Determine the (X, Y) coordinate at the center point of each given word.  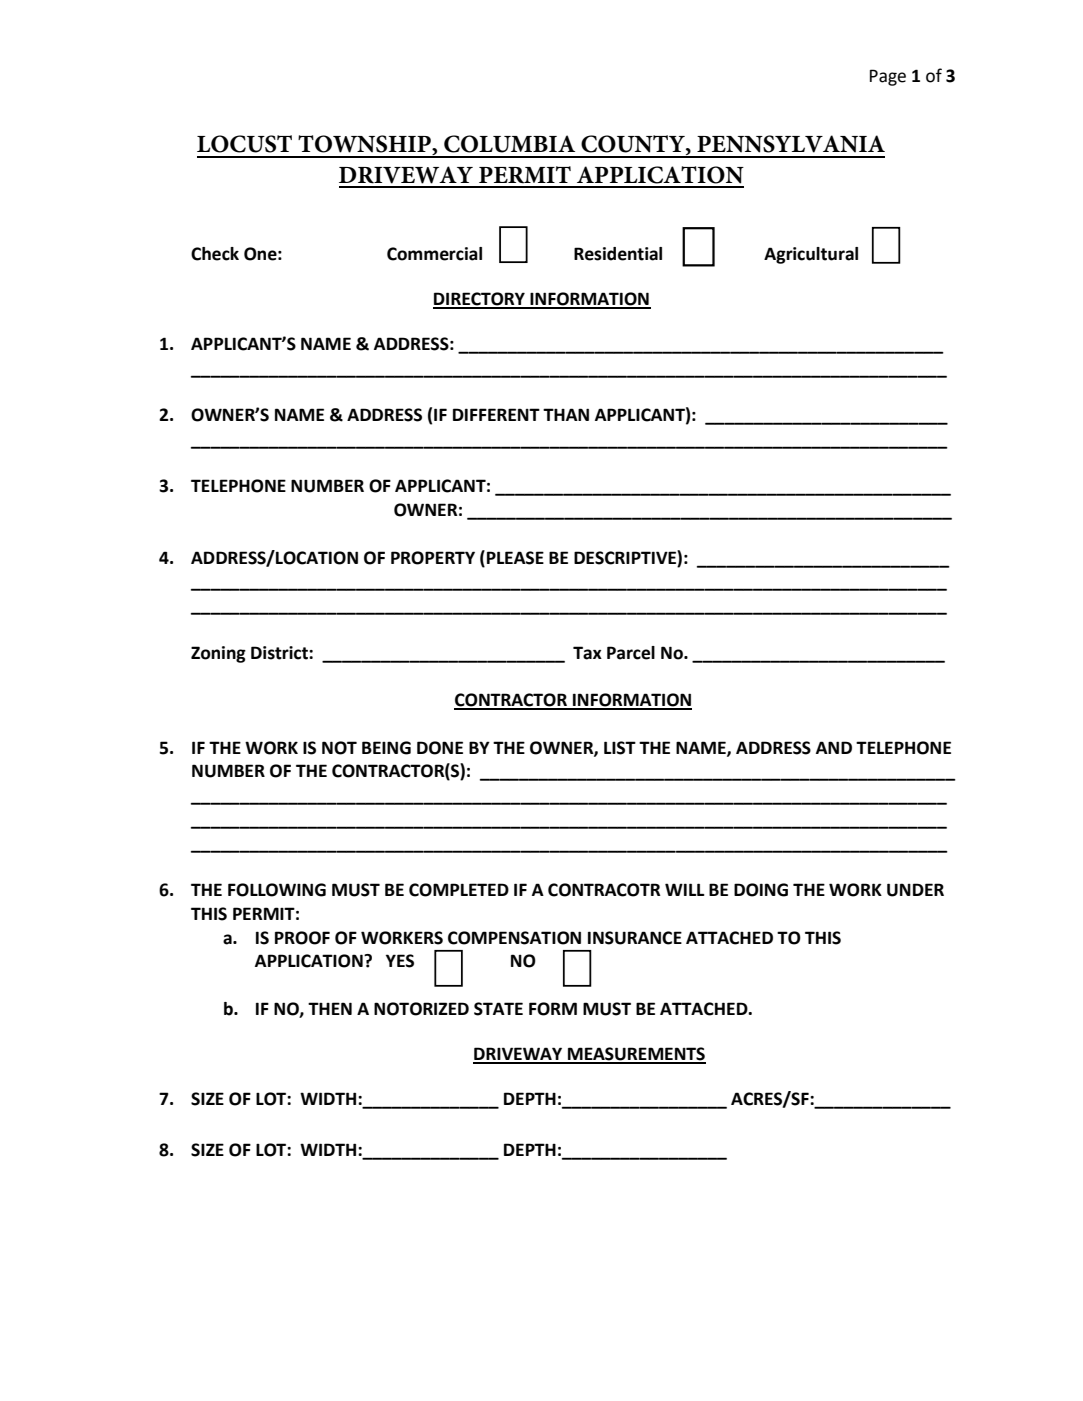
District (280, 653)
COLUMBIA (509, 144)
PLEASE (515, 558)
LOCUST (244, 144)
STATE (498, 1009)
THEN (330, 1008)
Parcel (631, 653)
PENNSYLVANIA (791, 144)
